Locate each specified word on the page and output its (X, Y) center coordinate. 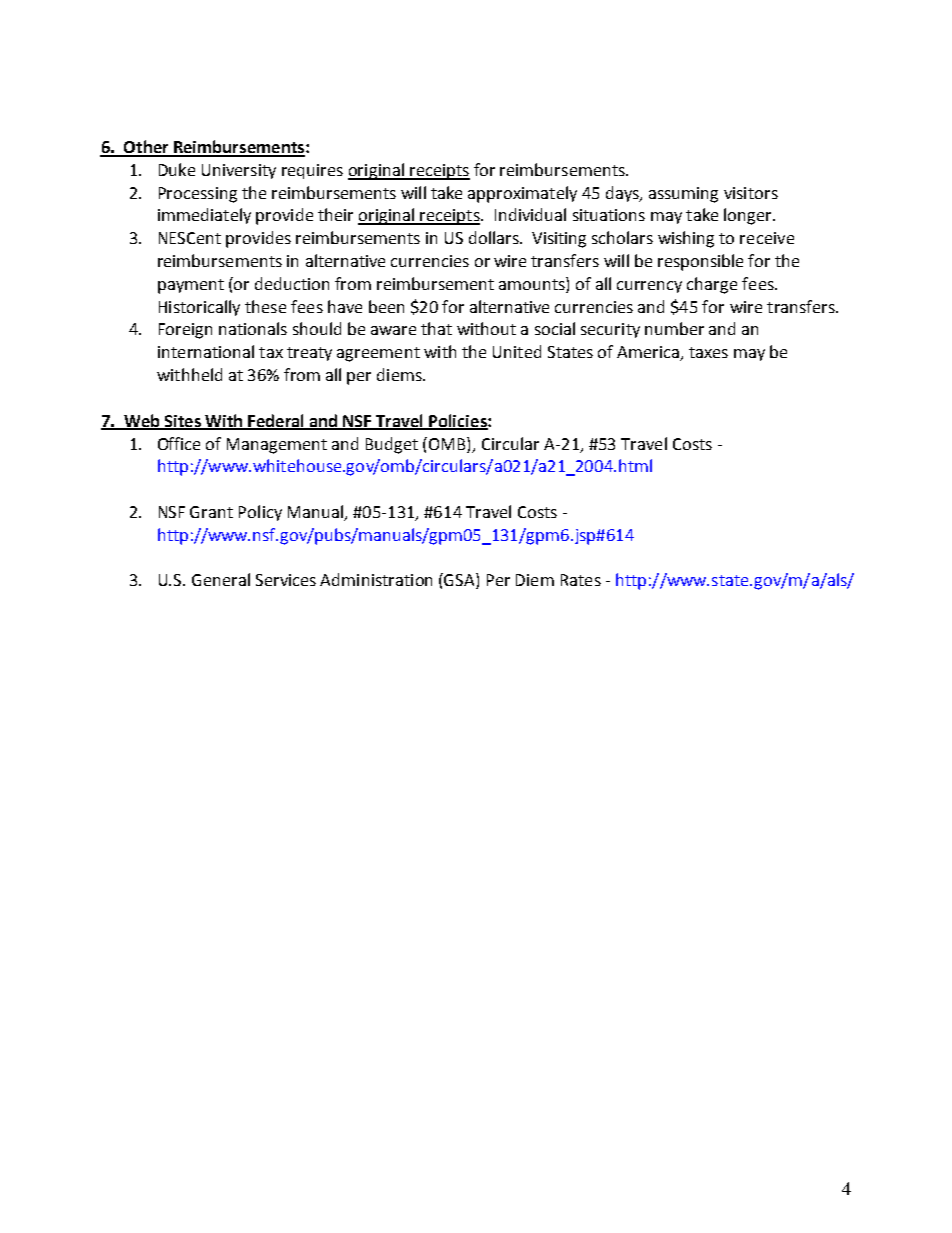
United (517, 351)
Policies (458, 421)
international (206, 351)
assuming (683, 195)
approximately (522, 194)
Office (179, 443)
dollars (495, 237)
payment (191, 286)
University (239, 171)
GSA (460, 581)
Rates (581, 580)
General (221, 579)
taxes (708, 352)
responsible (700, 262)
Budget (392, 445)
